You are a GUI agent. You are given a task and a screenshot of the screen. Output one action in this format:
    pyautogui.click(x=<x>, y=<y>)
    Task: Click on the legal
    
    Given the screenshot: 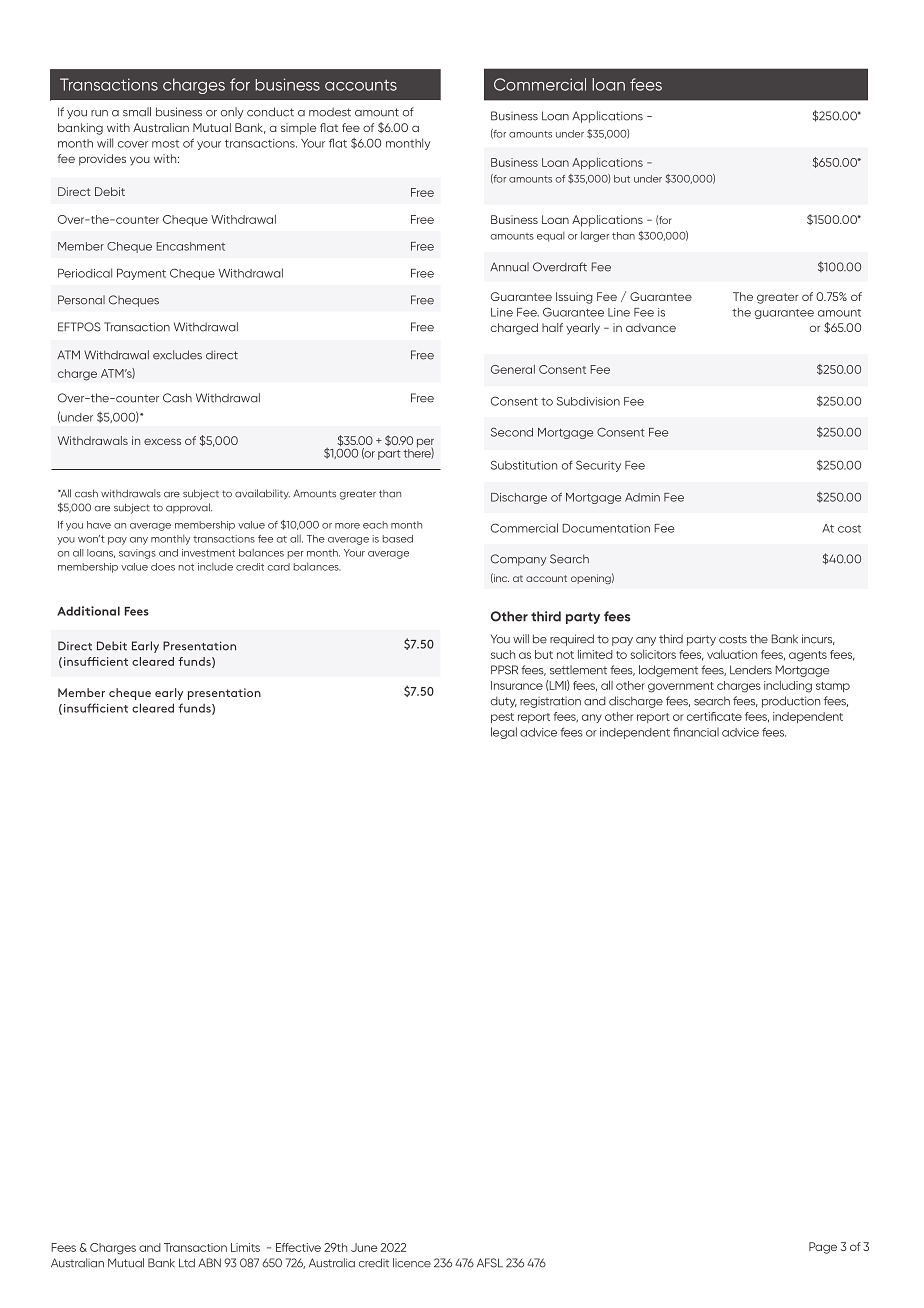 What is the action you would take?
    pyautogui.click(x=504, y=733)
